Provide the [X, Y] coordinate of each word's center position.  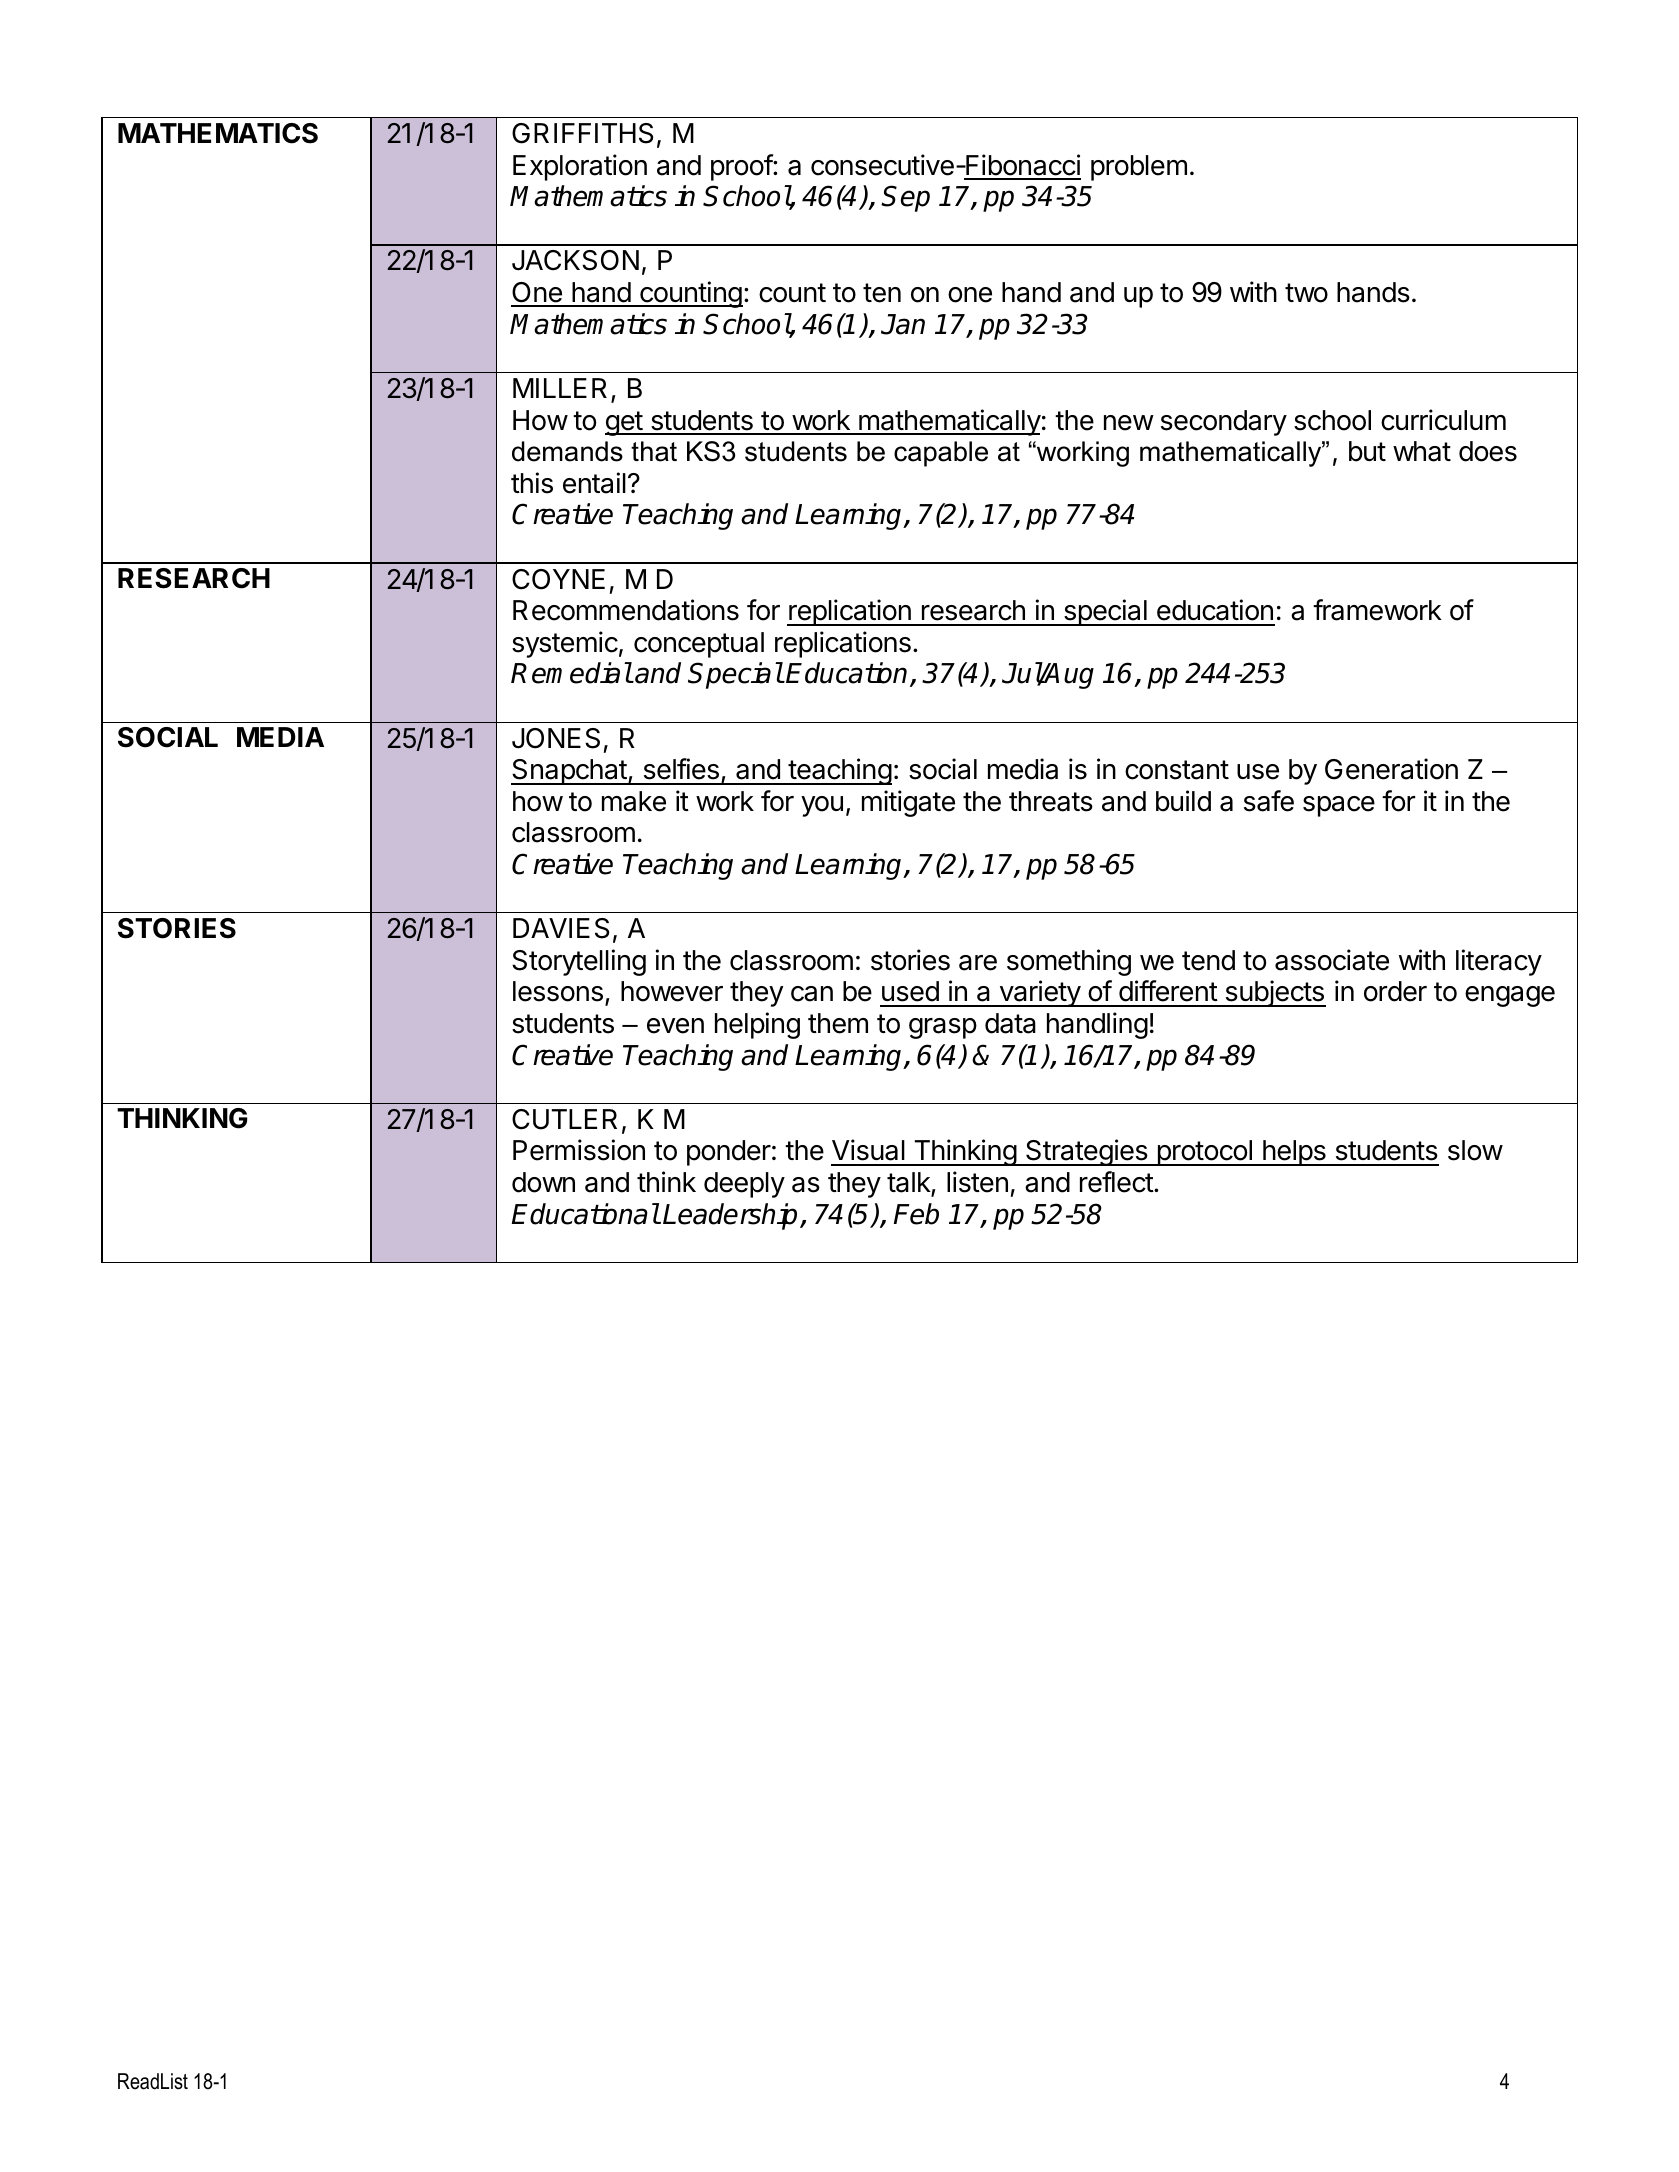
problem [1139, 168]
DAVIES [561, 928]
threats [1051, 801]
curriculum [1443, 420]
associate [1332, 960]
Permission [579, 1150]
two [1306, 293]
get [624, 423]
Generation [1391, 769]
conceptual [699, 645]
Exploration [580, 167]
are [978, 963]
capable [941, 454]
